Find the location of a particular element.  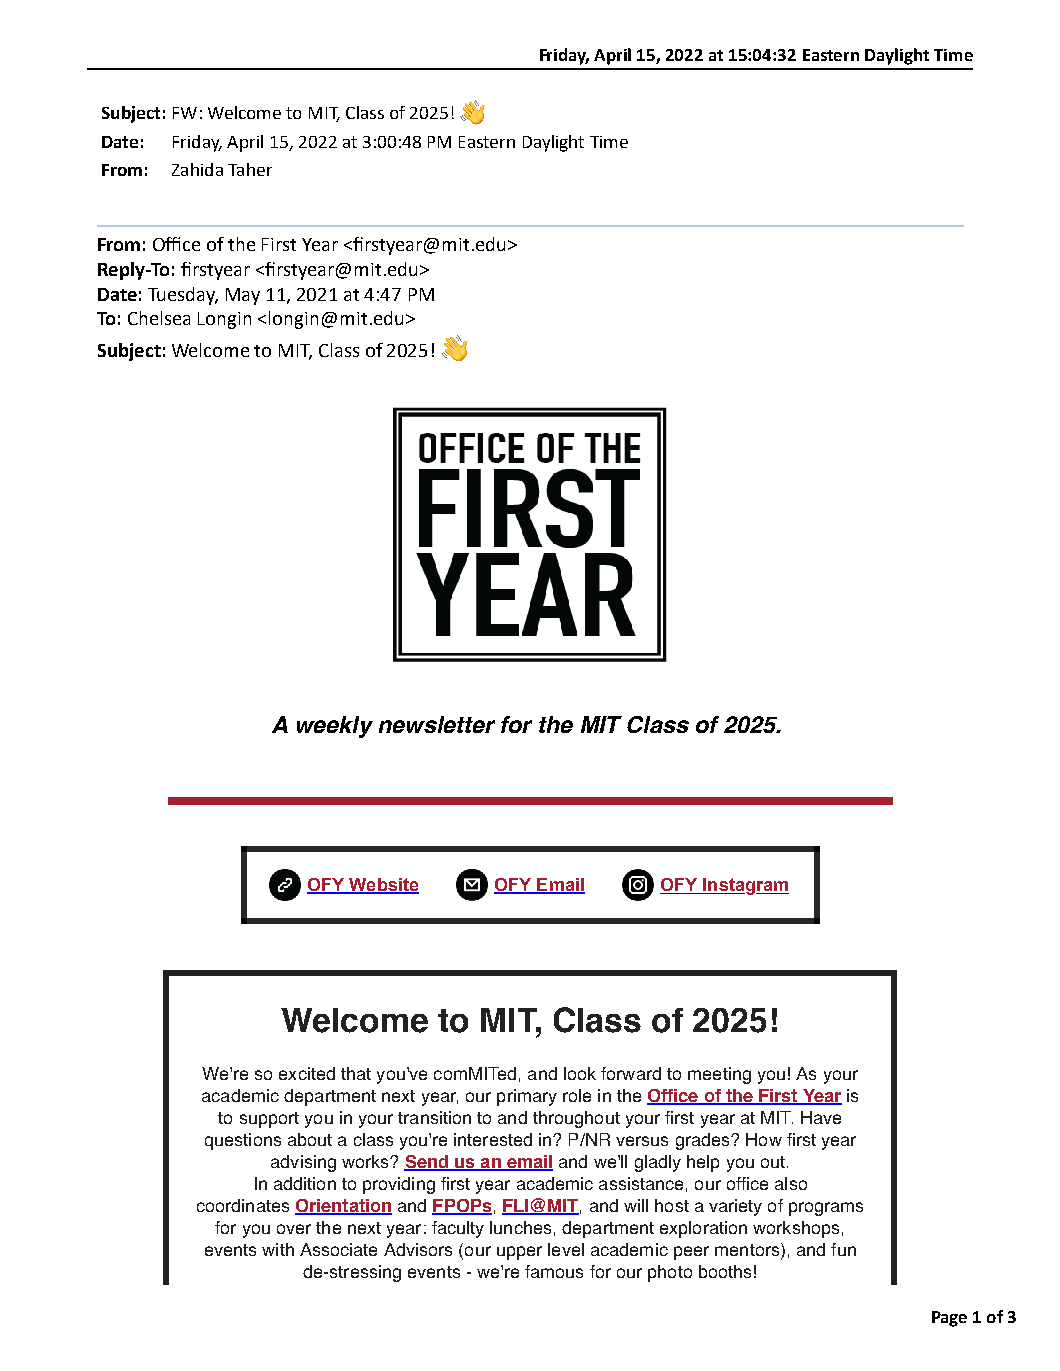

weekly is located at coordinates (335, 727).
